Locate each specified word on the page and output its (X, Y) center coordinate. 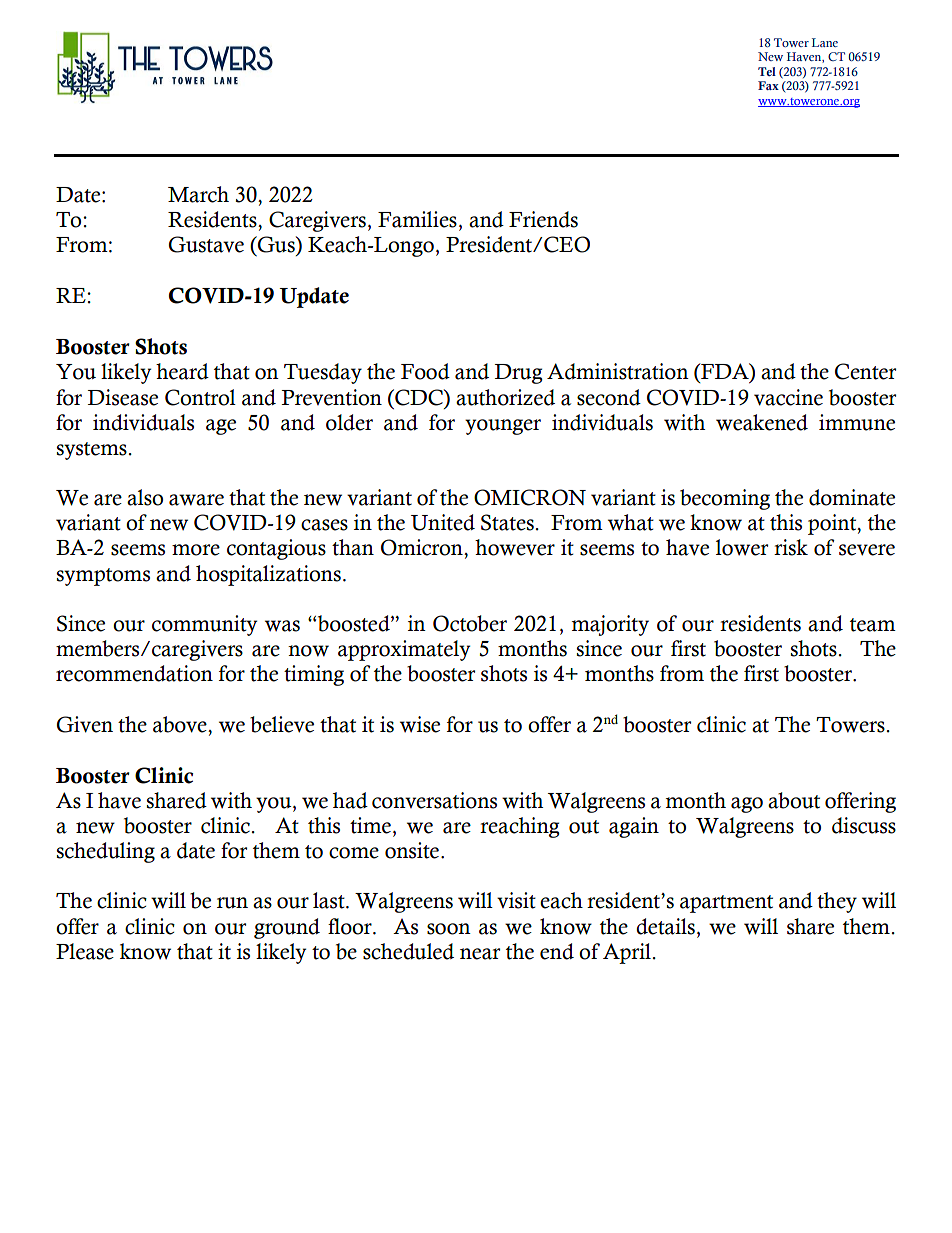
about (794, 800)
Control (200, 397)
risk (791, 547)
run (232, 903)
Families (417, 219)
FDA (725, 372)
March (198, 194)
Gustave (206, 244)
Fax (768, 85)
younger (503, 427)
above (181, 724)
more (196, 550)
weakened (762, 422)
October (470, 623)
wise (420, 724)
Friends (543, 219)
